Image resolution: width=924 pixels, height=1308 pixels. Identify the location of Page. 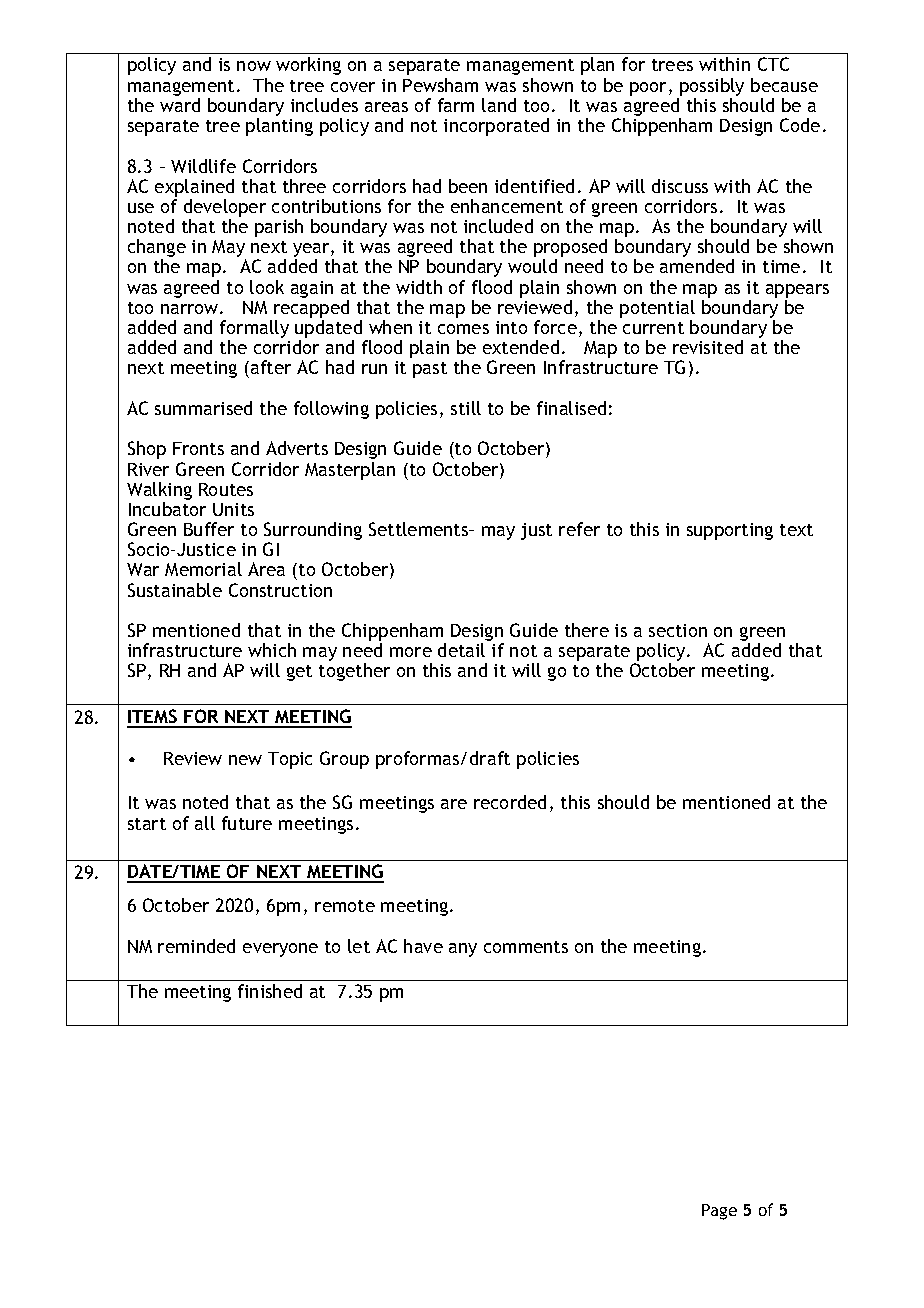
(719, 1212).
